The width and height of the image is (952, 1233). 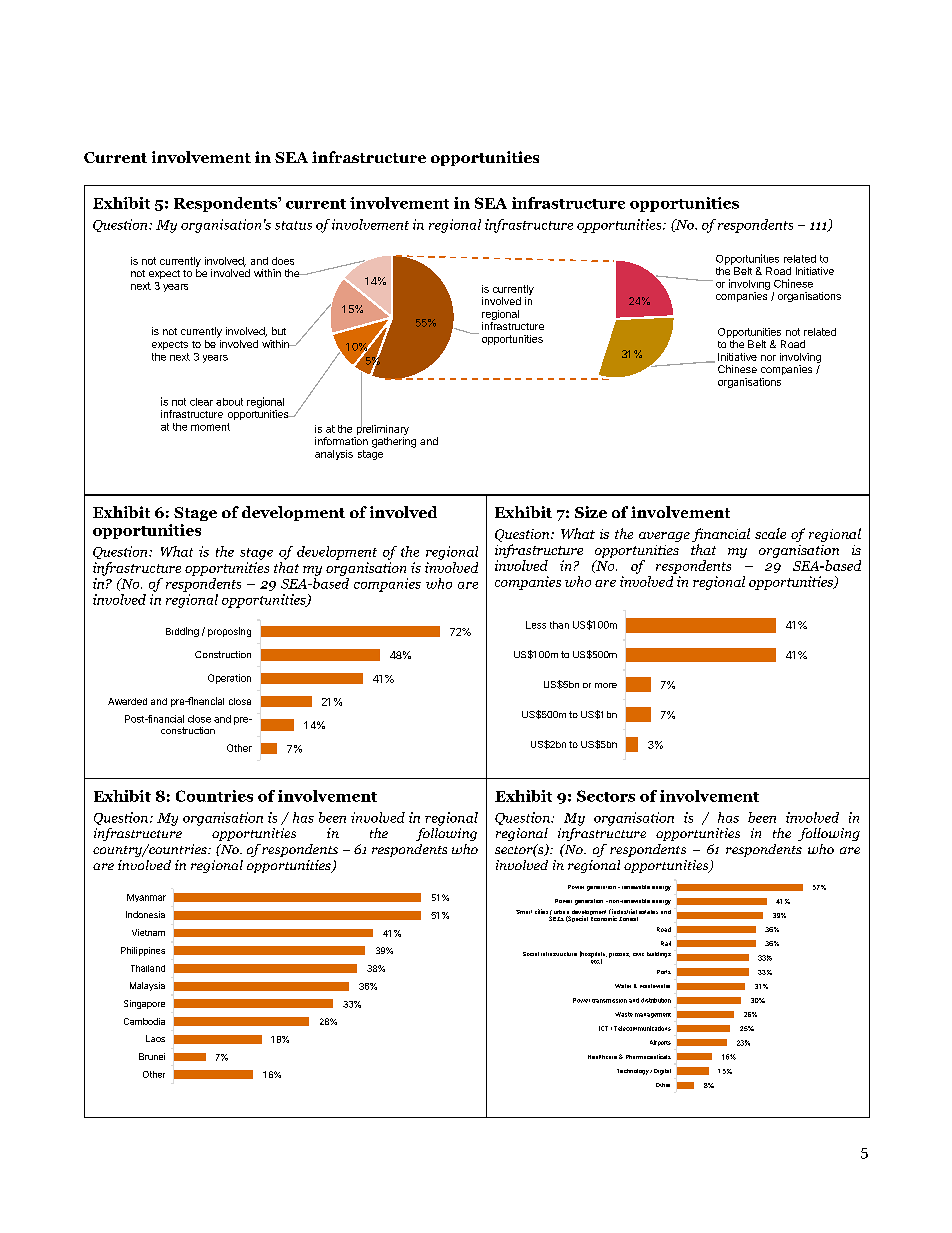 What do you see at coordinates (606, 685) in the image?
I see `more` at bounding box center [606, 685].
